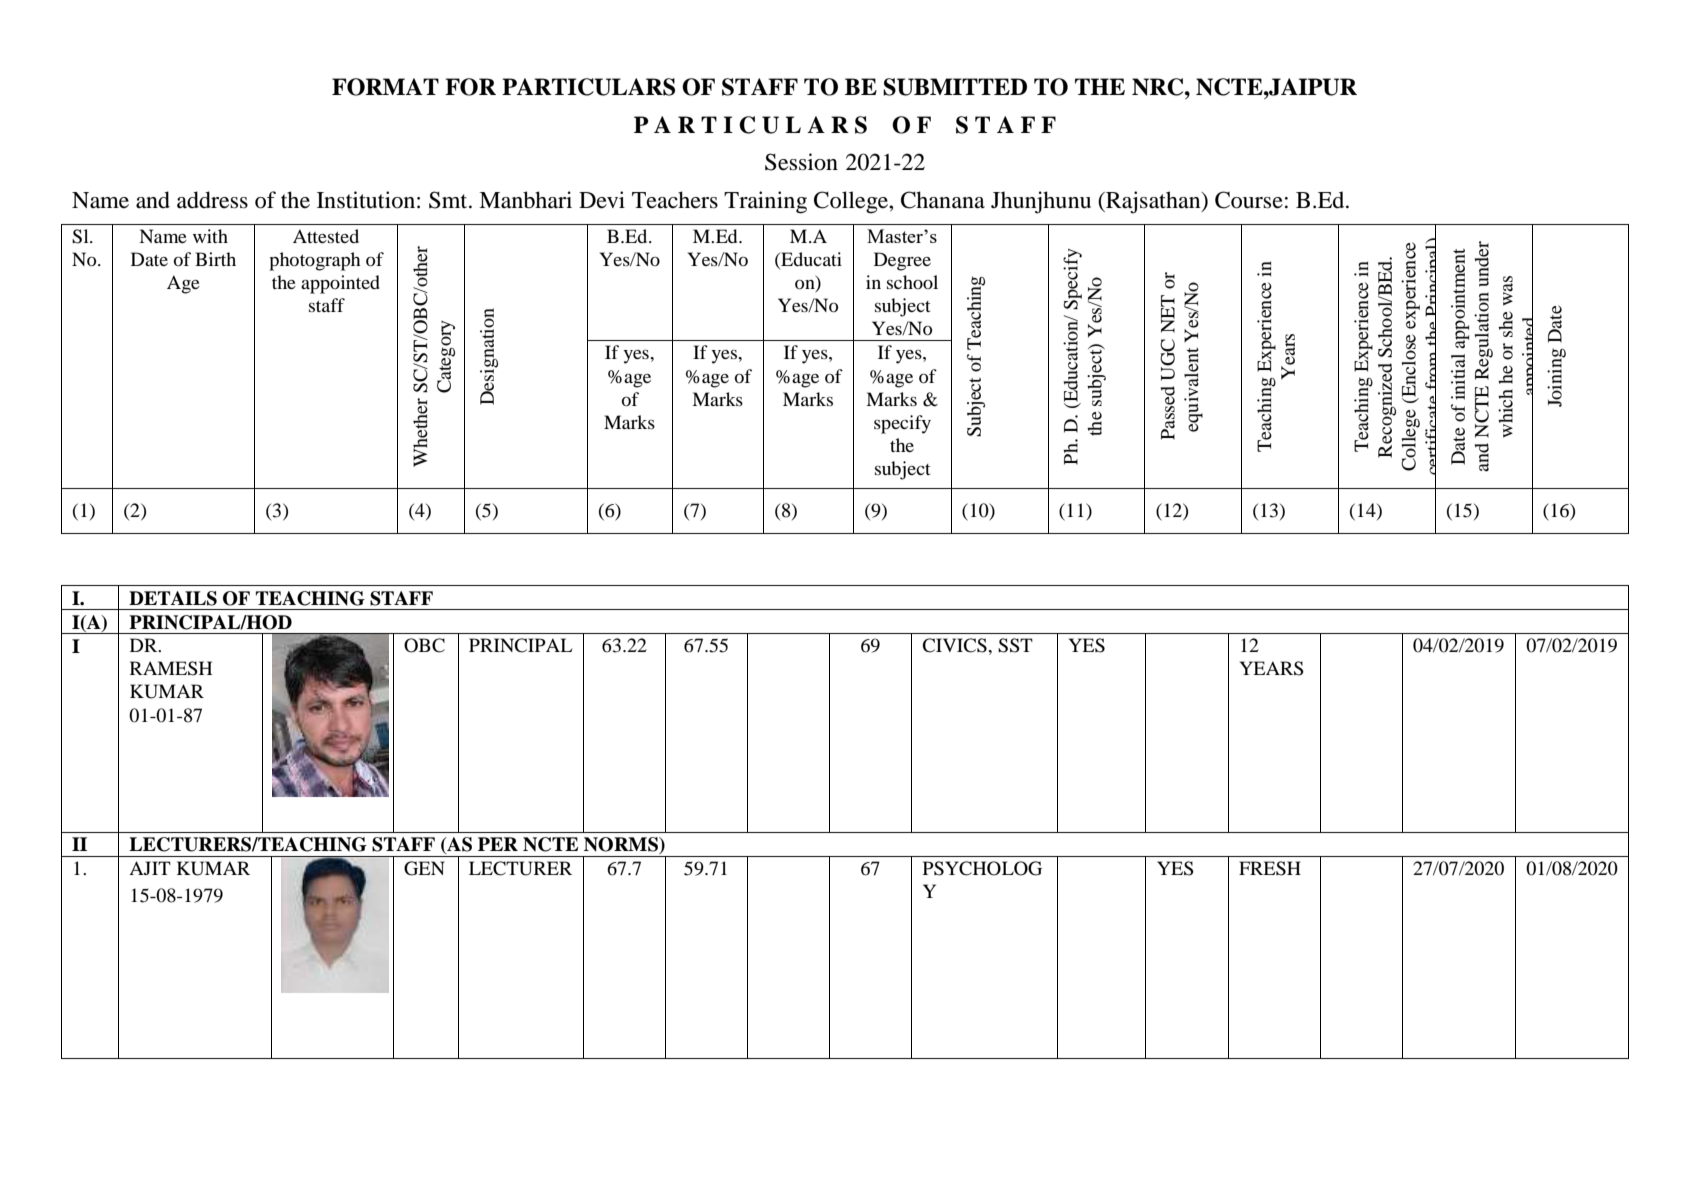 This page has width=1690, height=1196. What do you see at coordinates (955, 645) in the page?
I see `CIVICS` at bounding box center [955, 645].
